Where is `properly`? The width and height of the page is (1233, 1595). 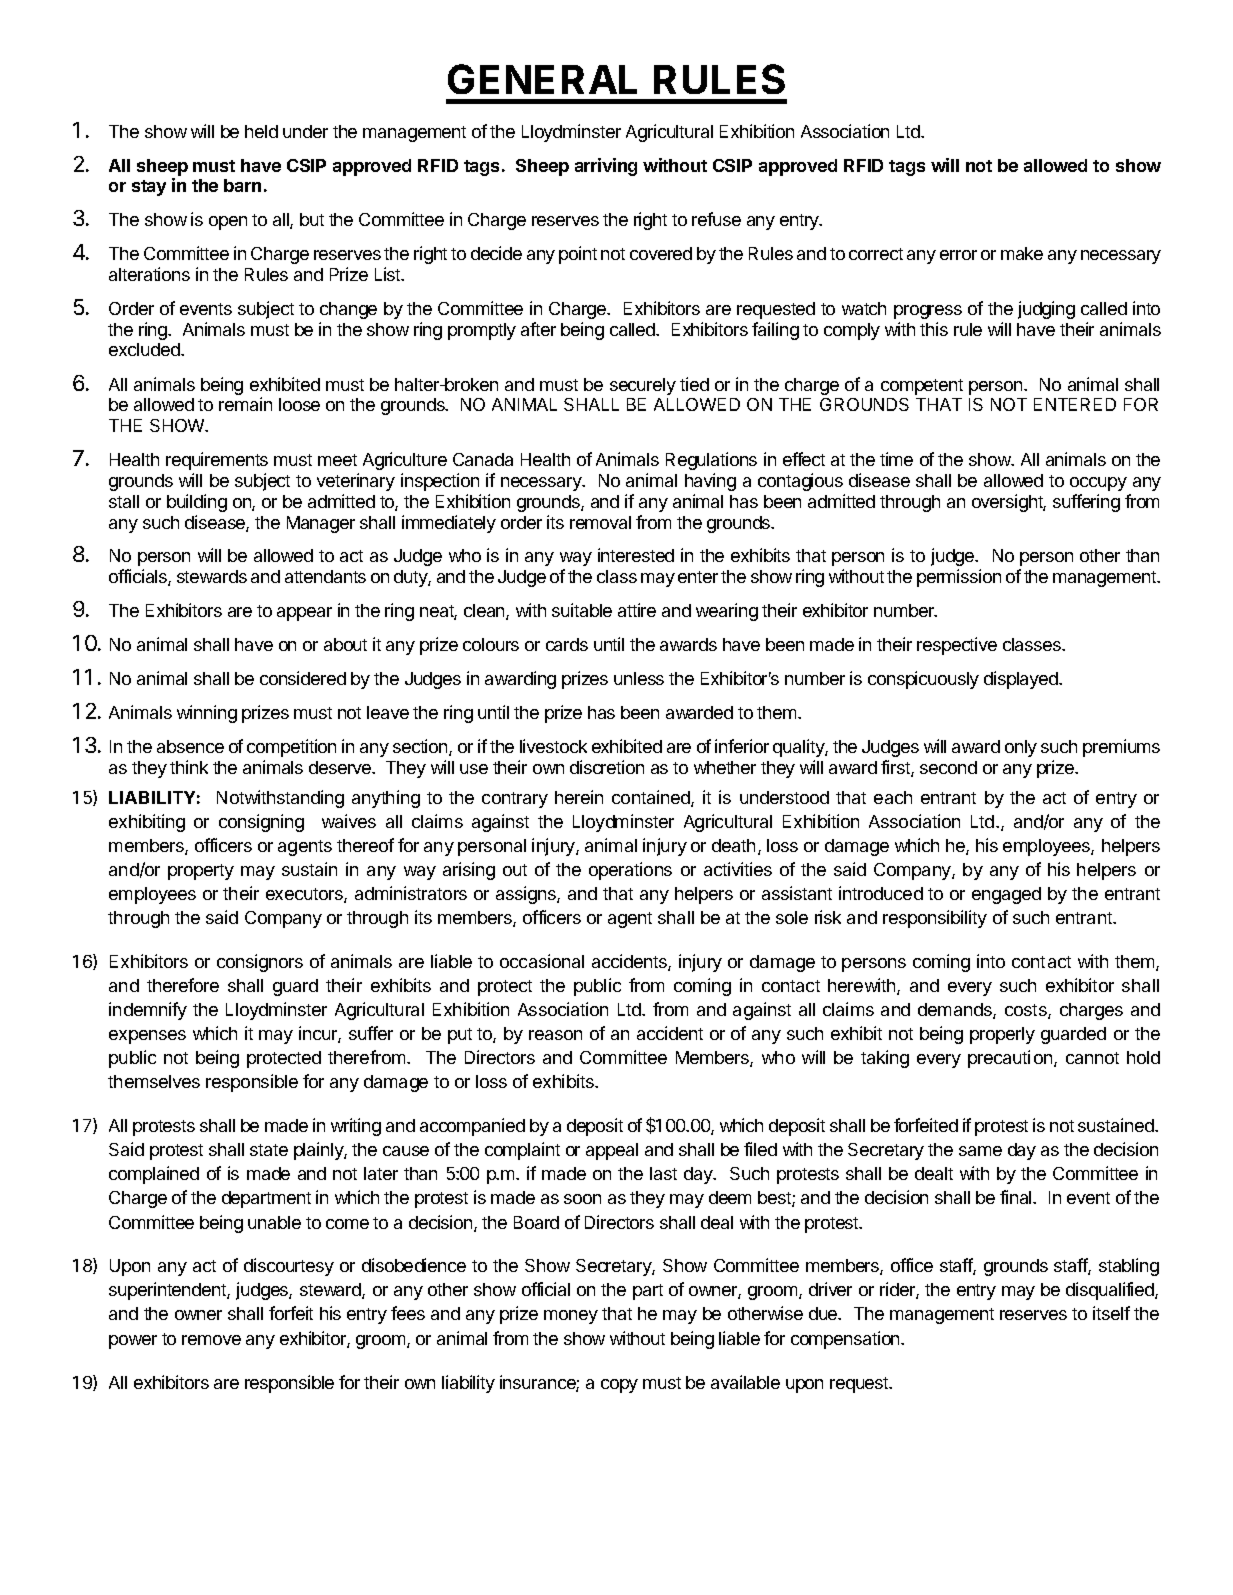 properly is located at coordinates (1002, 1035).
